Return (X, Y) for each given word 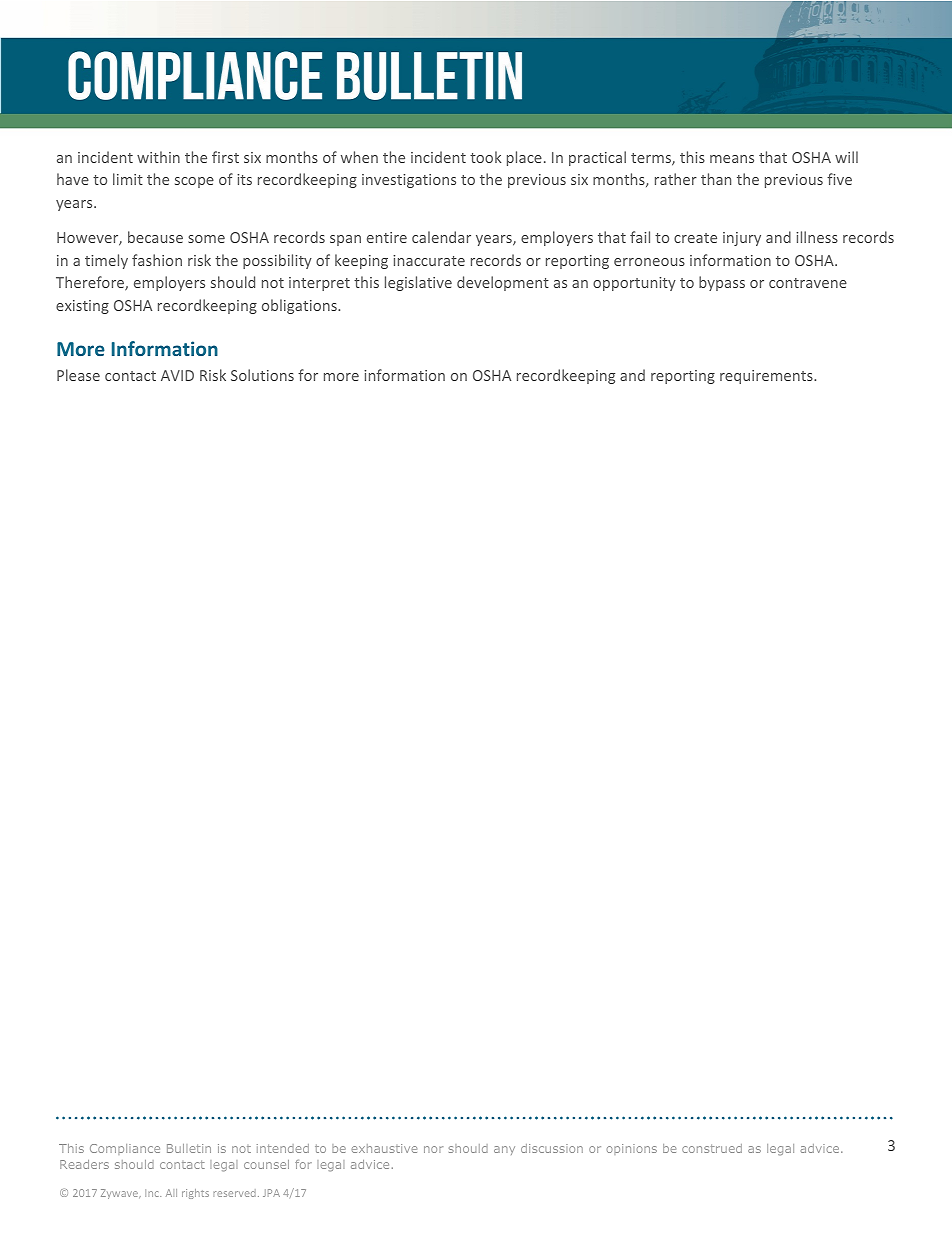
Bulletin (189, 1148)
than (716, 179)
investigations (409, 181)
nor (433, 1149)
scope (194, 182)
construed (712, 1148)
